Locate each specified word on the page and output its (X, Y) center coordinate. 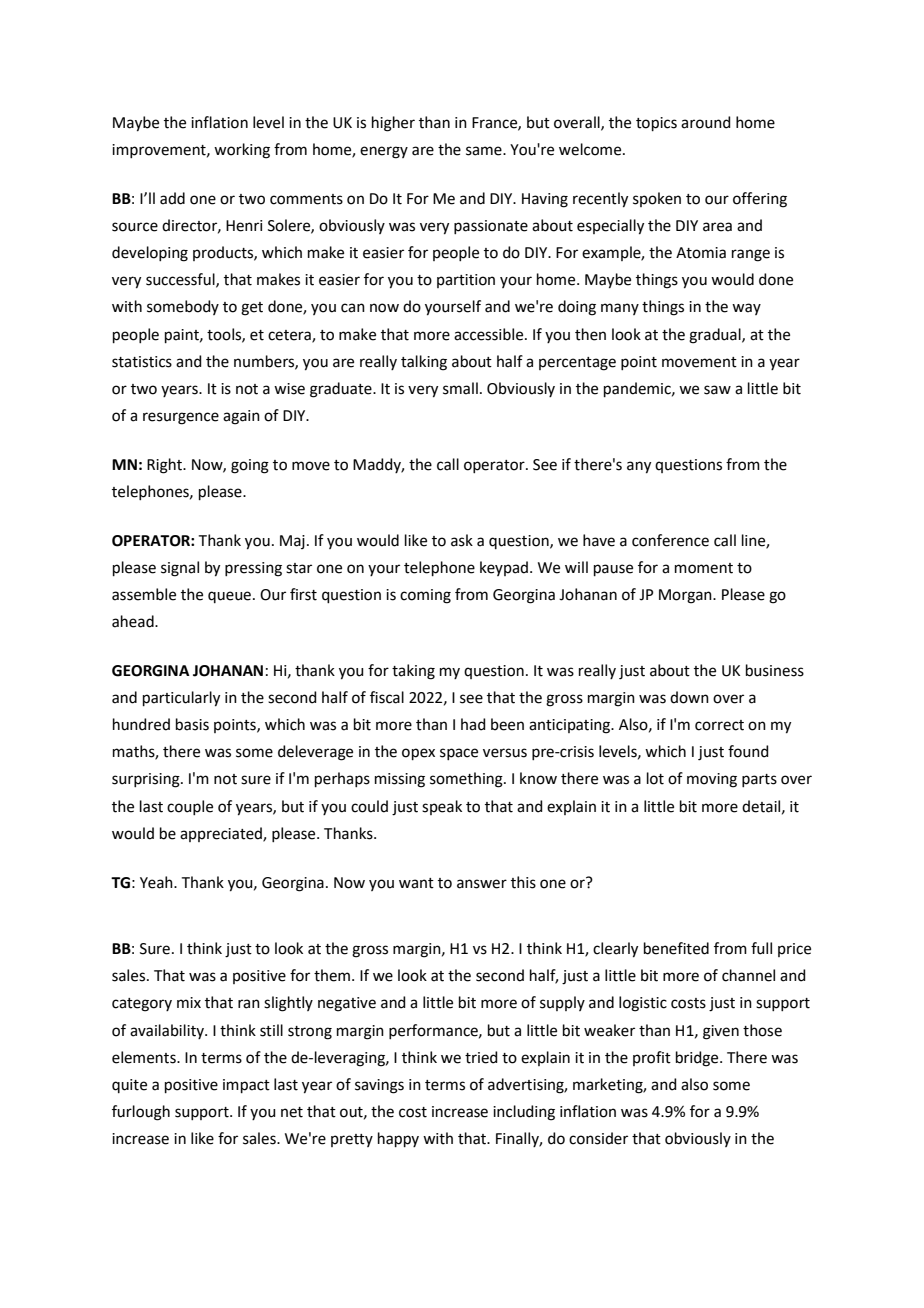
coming (425, 596)
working (242, 151)
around (706, 122)
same (485, 151)
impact (246, 1086)
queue (229, 597)
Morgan (686, 596)
